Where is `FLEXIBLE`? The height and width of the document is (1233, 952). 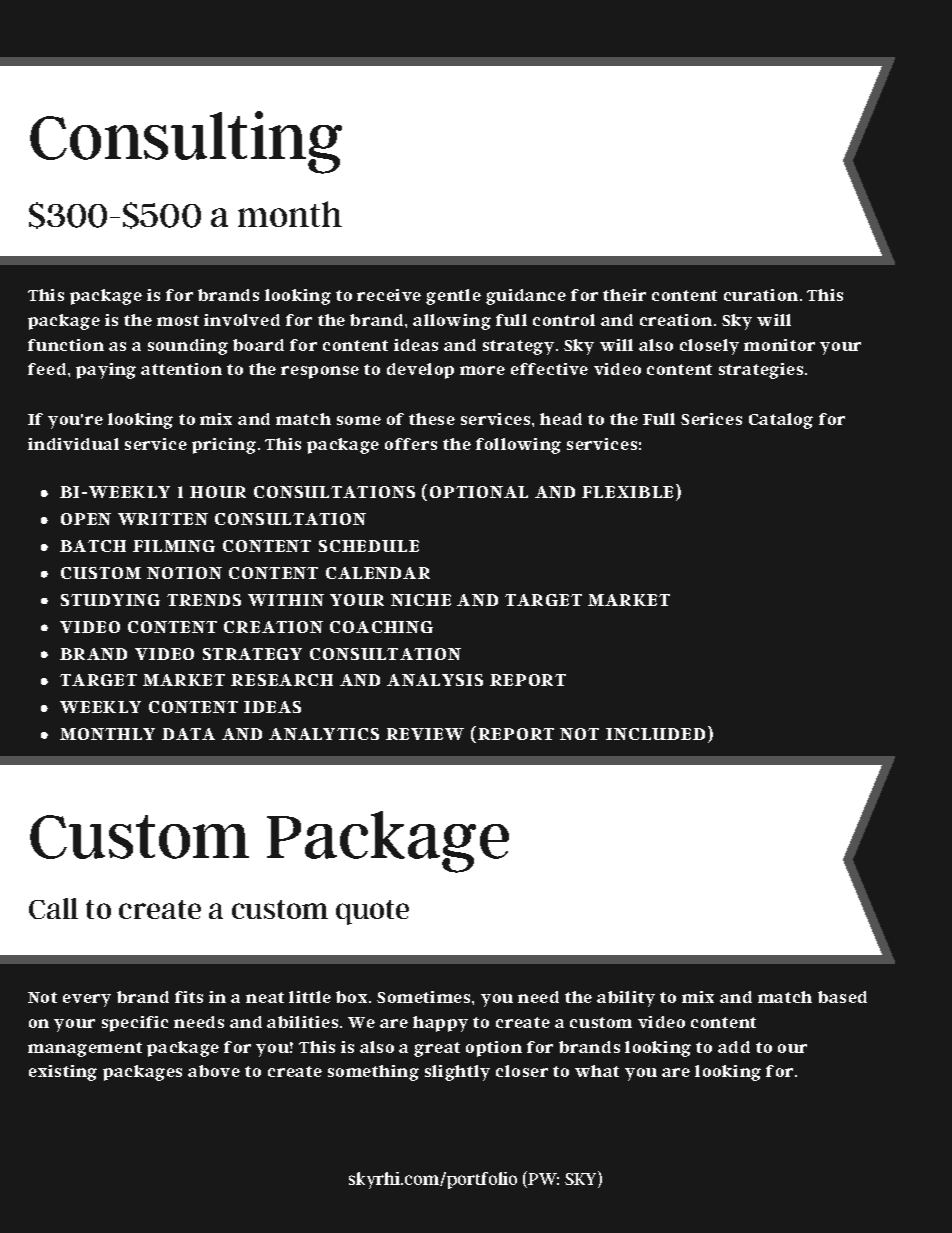 FLEXIBLE is located at coordinates (627, 492).
